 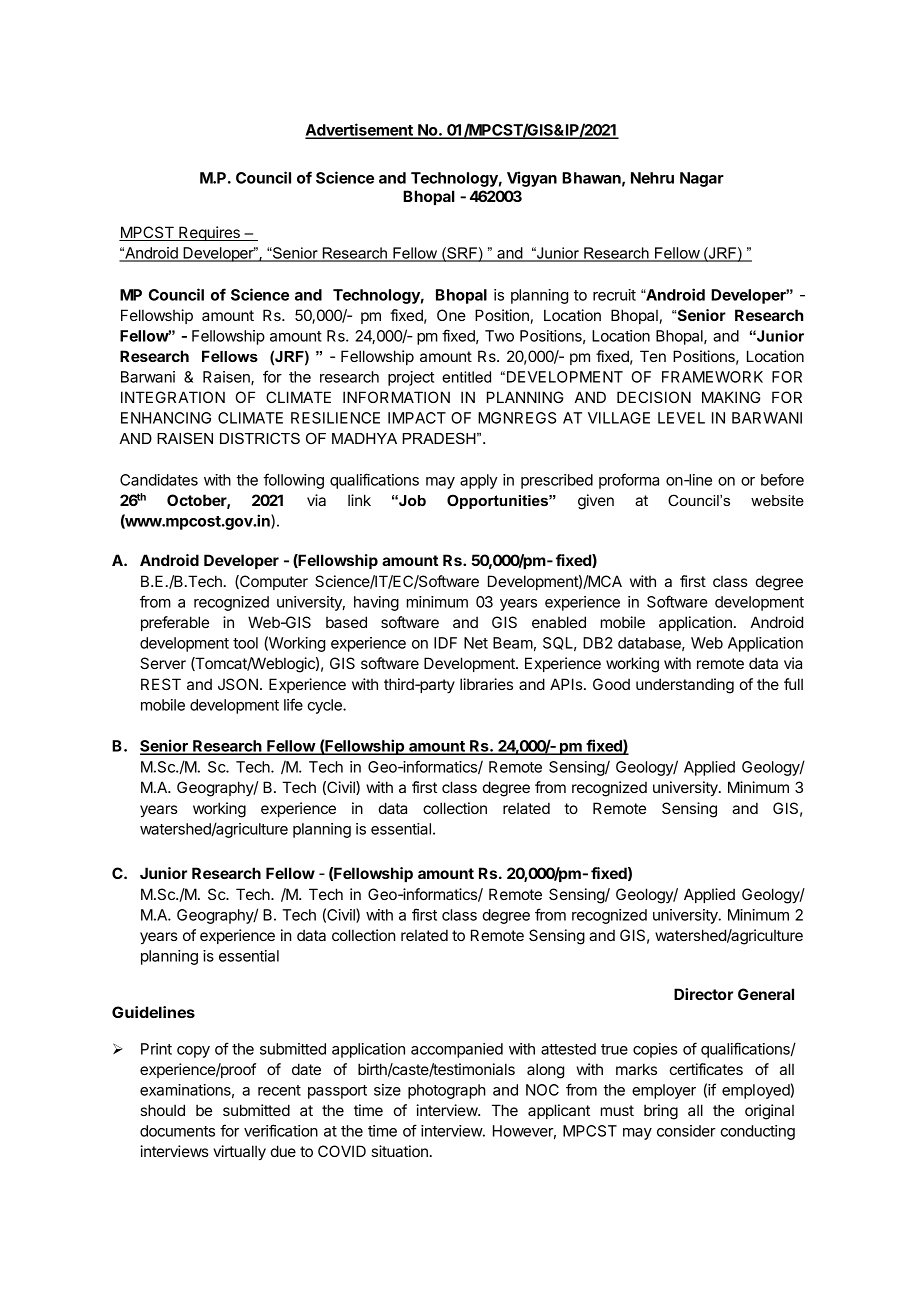 I want to click on DISTRICTS, so click(x=260, y=438).
